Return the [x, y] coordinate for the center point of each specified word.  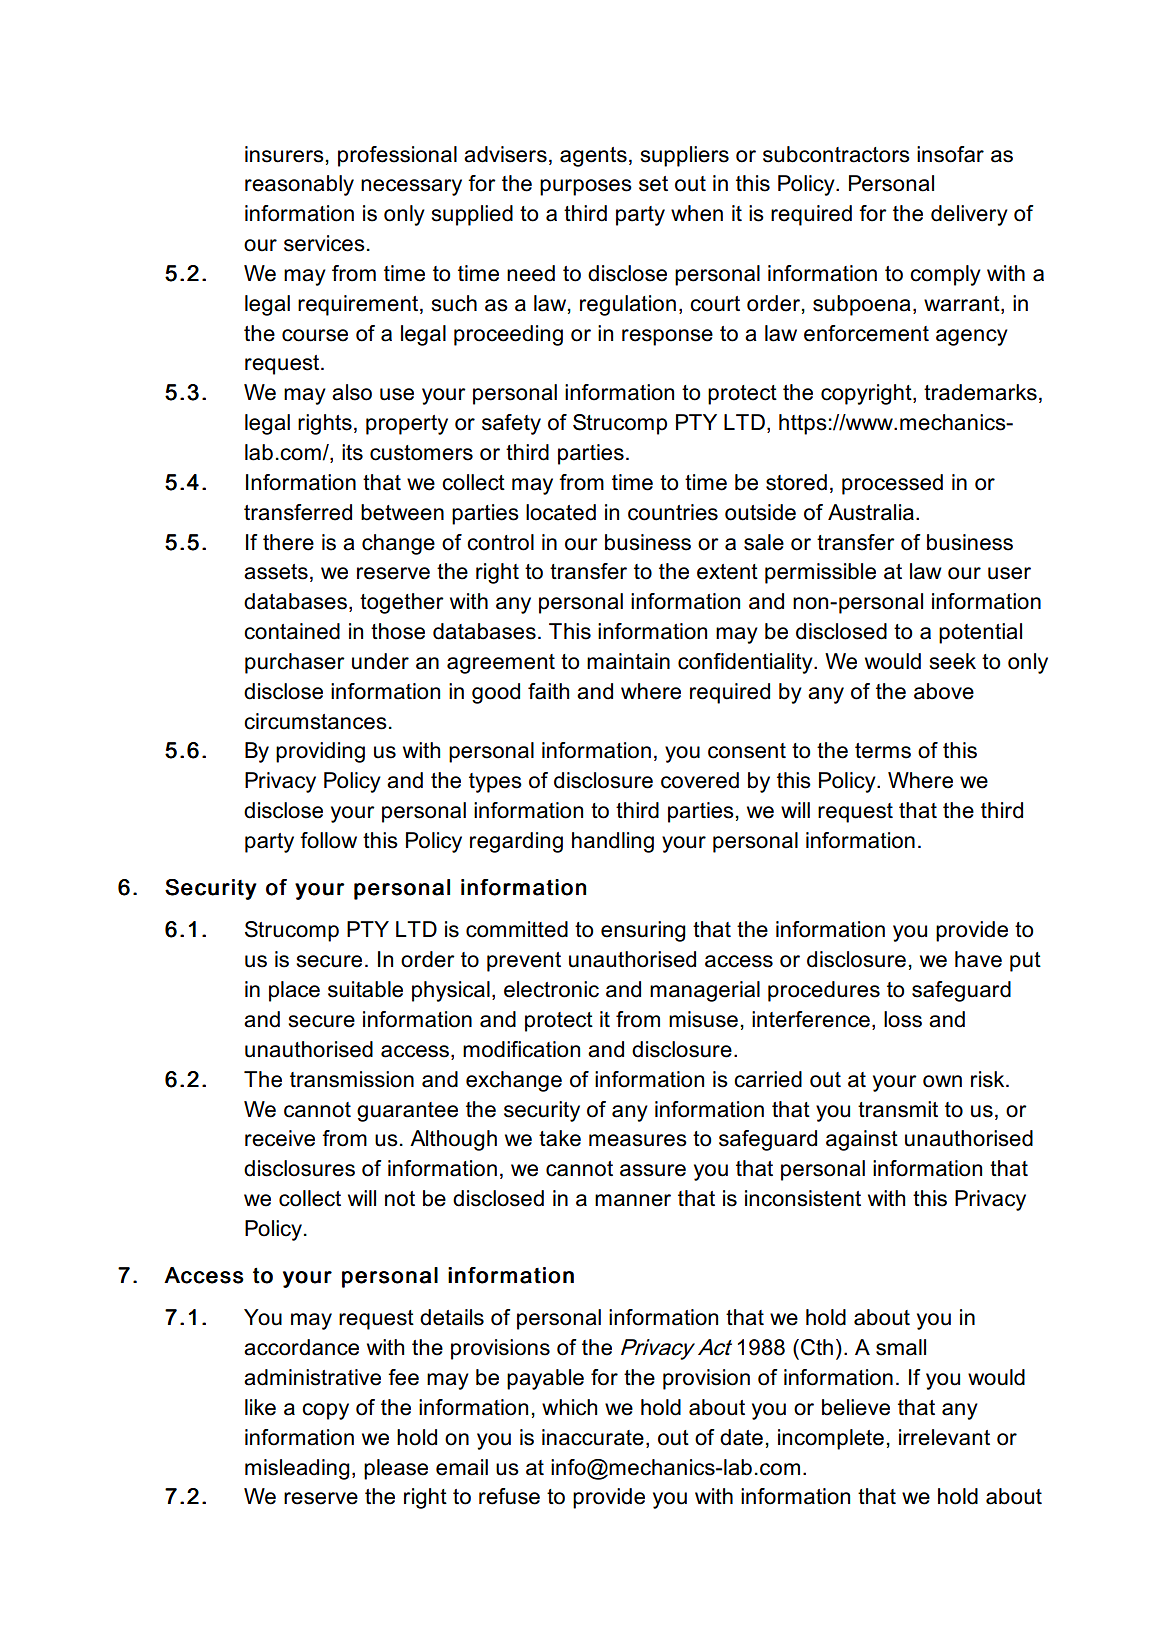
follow [328, 840]
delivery [969, 215]
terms [883, 751]
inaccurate [593, 1437]
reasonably [299, 185]
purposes [586, 187]
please [396, 1469]
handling [613, 842]
